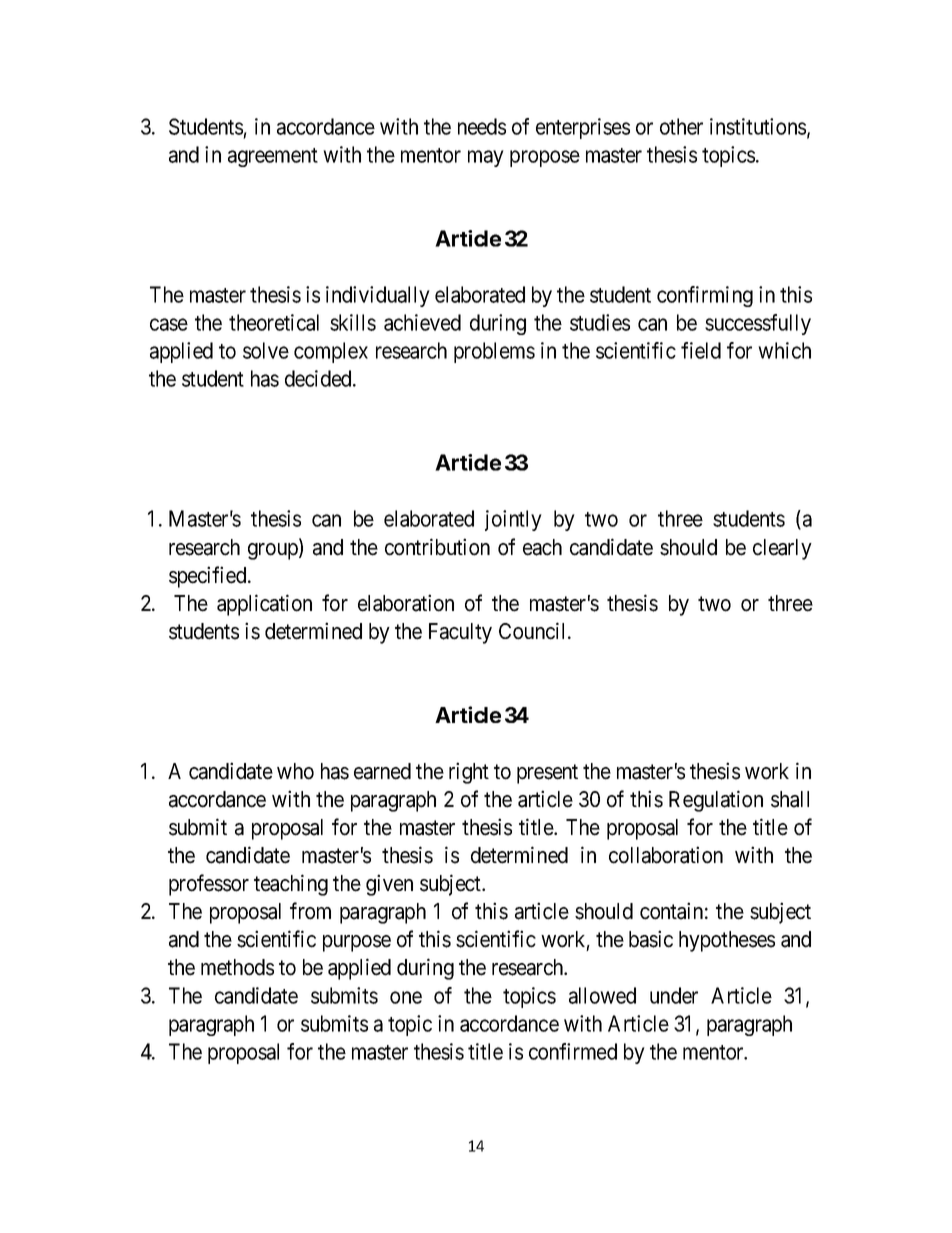 The image size is (952, 1233). Describe the element at coordinates (237, 967) in the document. I see `methods` at that location.
